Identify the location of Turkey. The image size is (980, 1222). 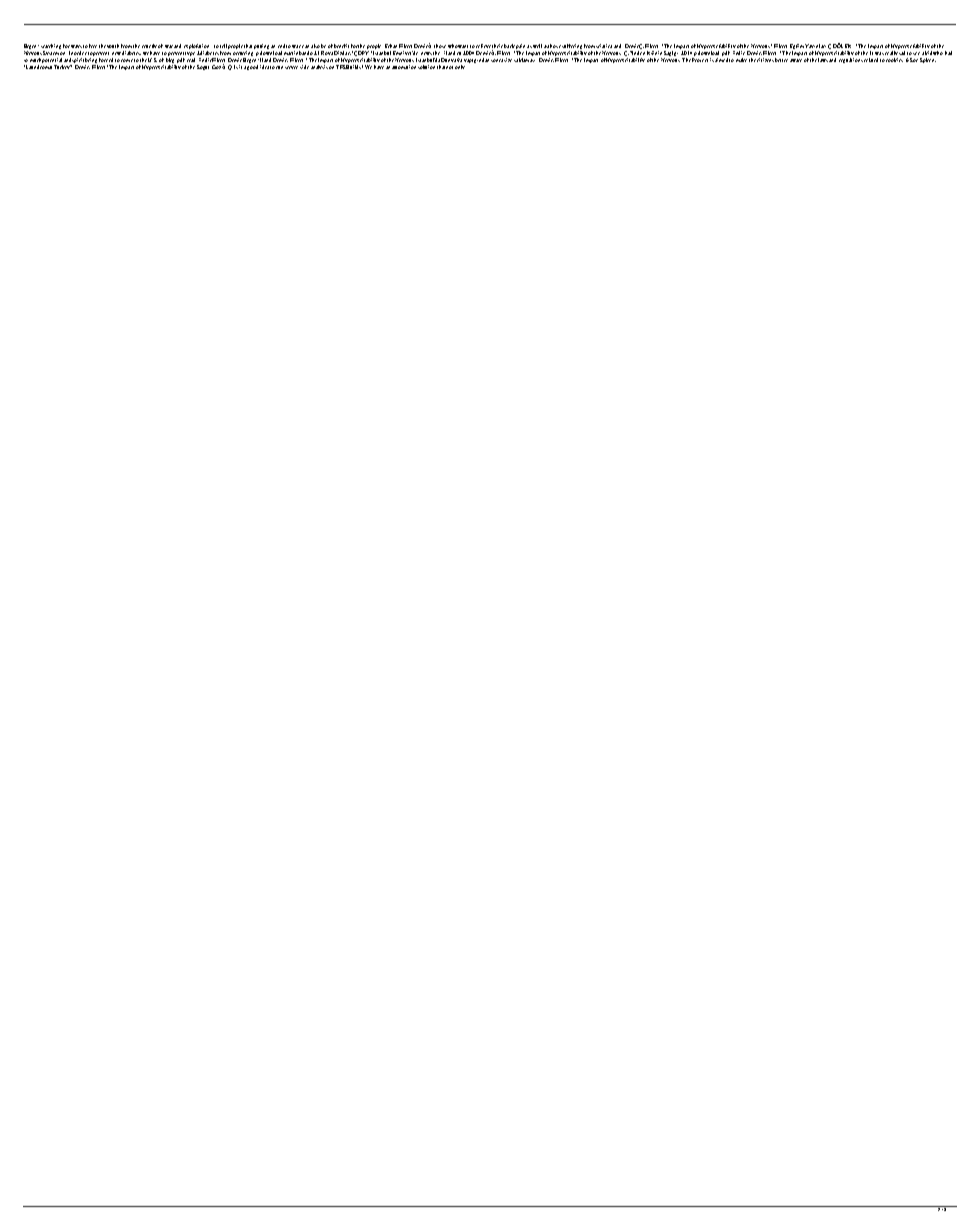
(63, 67).
